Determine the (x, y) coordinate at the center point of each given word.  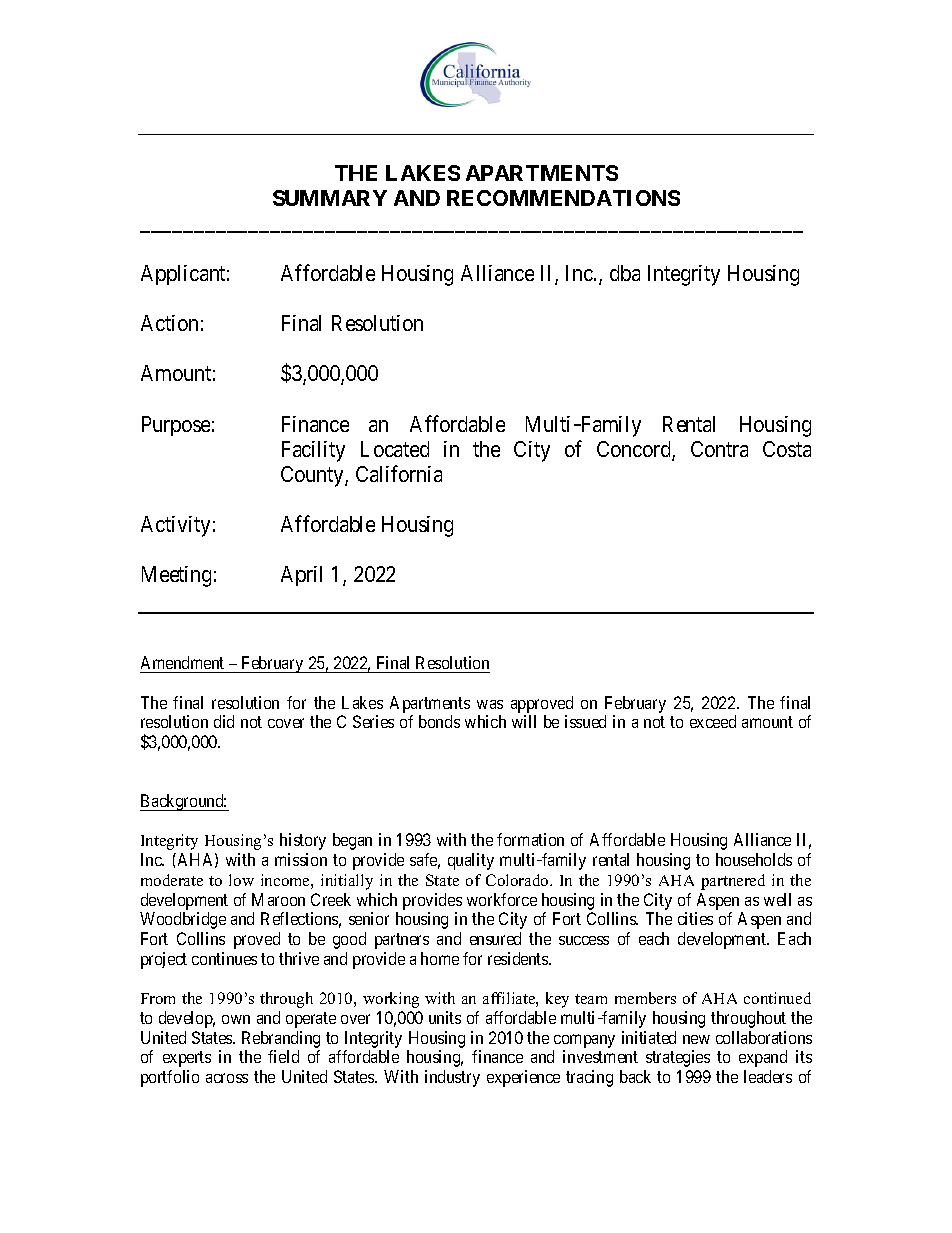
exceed (713, 721)
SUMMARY (330, 198)
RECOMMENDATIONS (563, 198)
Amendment (182, 662)
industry (452, 1078)
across (227, 1078)
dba (625, 273)
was (490, 704)
